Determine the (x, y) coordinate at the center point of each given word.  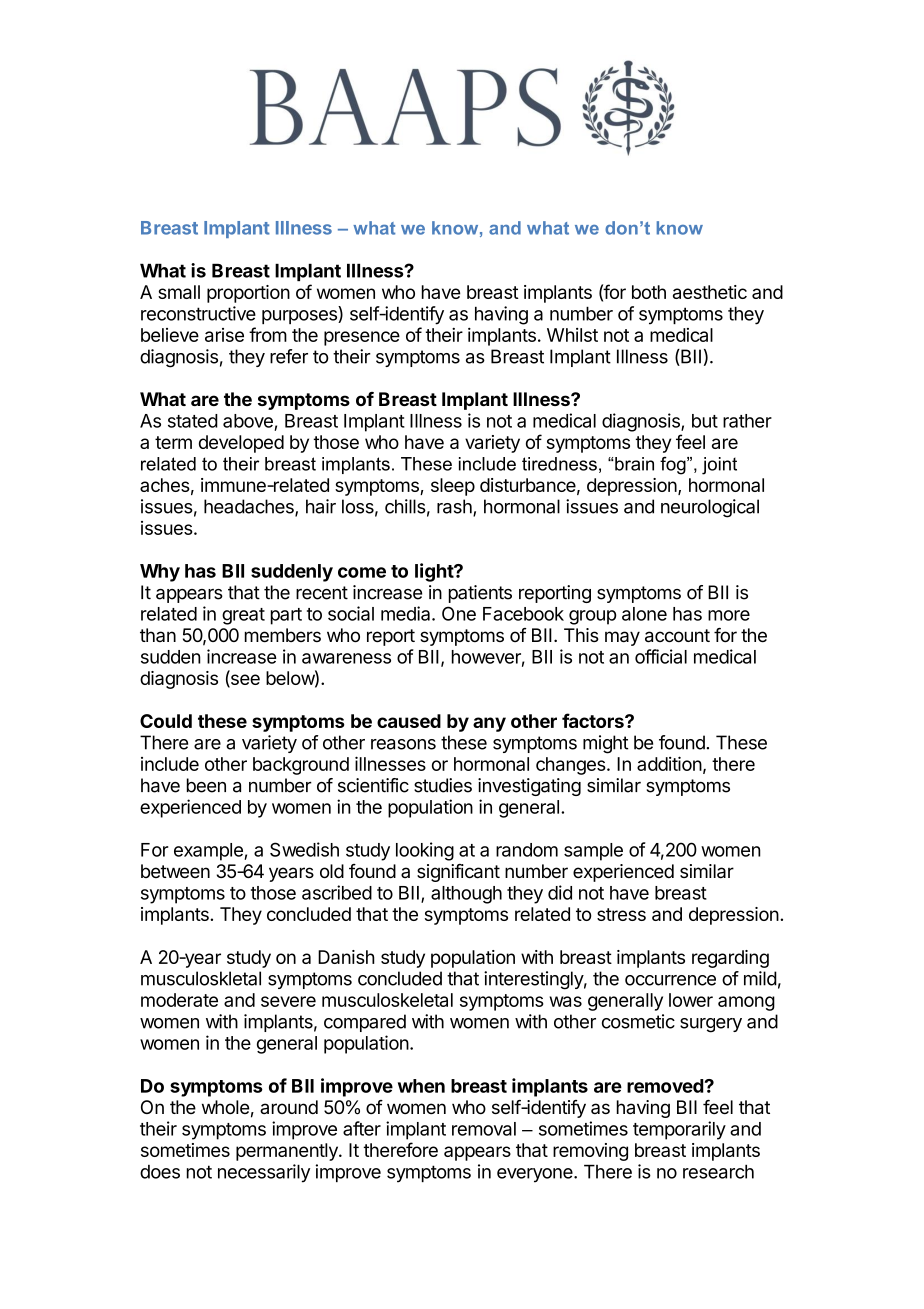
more (729, 615)
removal (484, 1129)
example (209, 852)
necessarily (264, 1173)
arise (224, 335)
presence (362, 338)
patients (480, 594)
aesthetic (710, 292)
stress (621, 914)
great (243, 616)
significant (458, 873)
